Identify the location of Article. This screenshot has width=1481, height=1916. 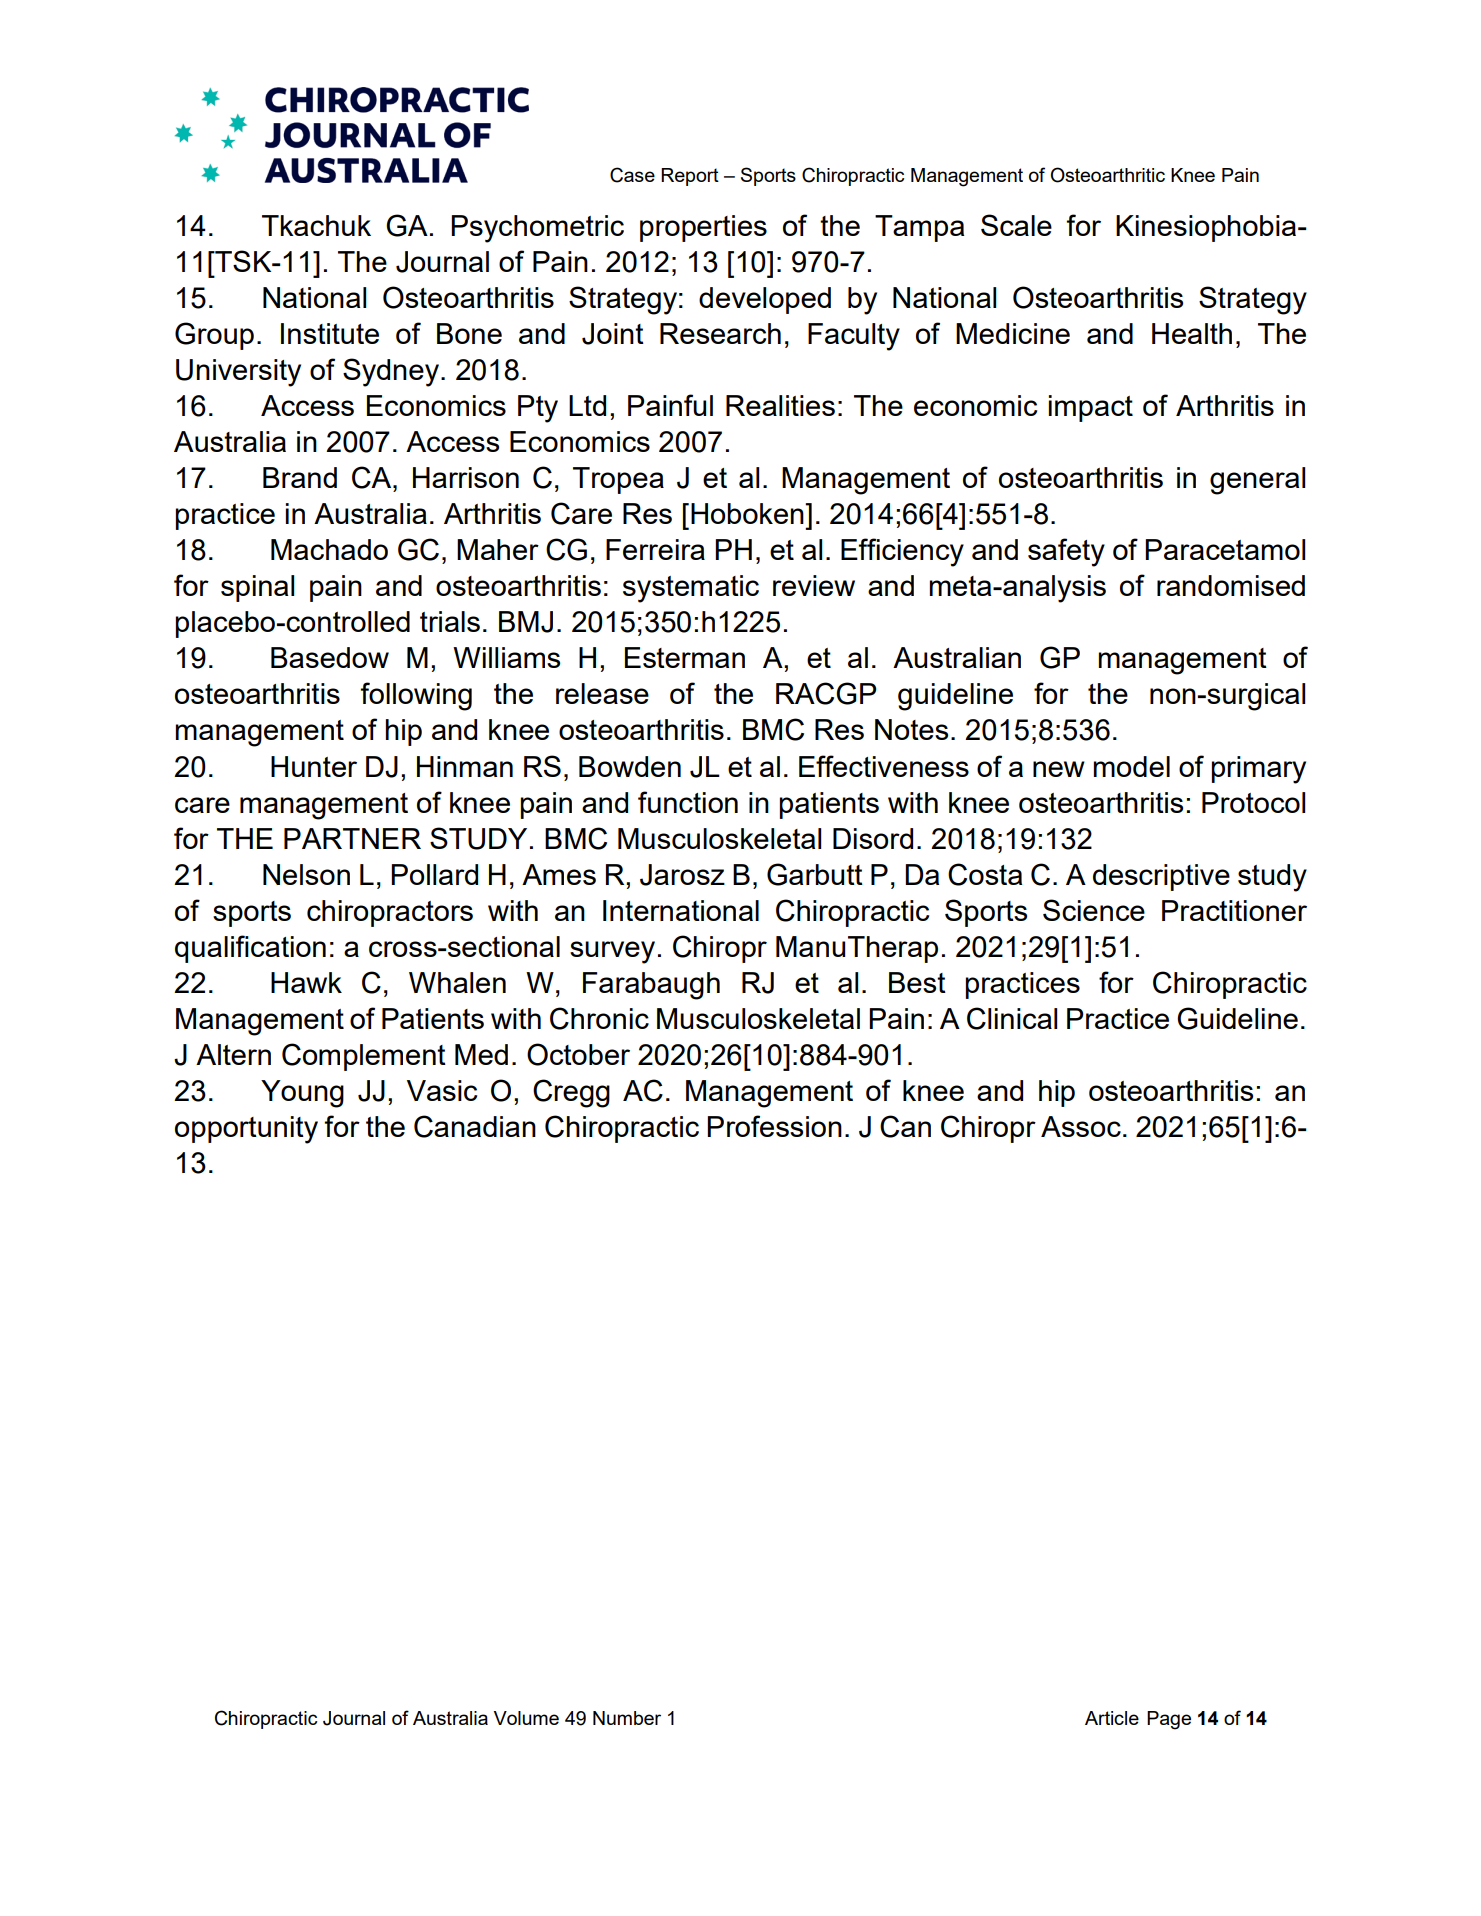
(1112, 1718).
